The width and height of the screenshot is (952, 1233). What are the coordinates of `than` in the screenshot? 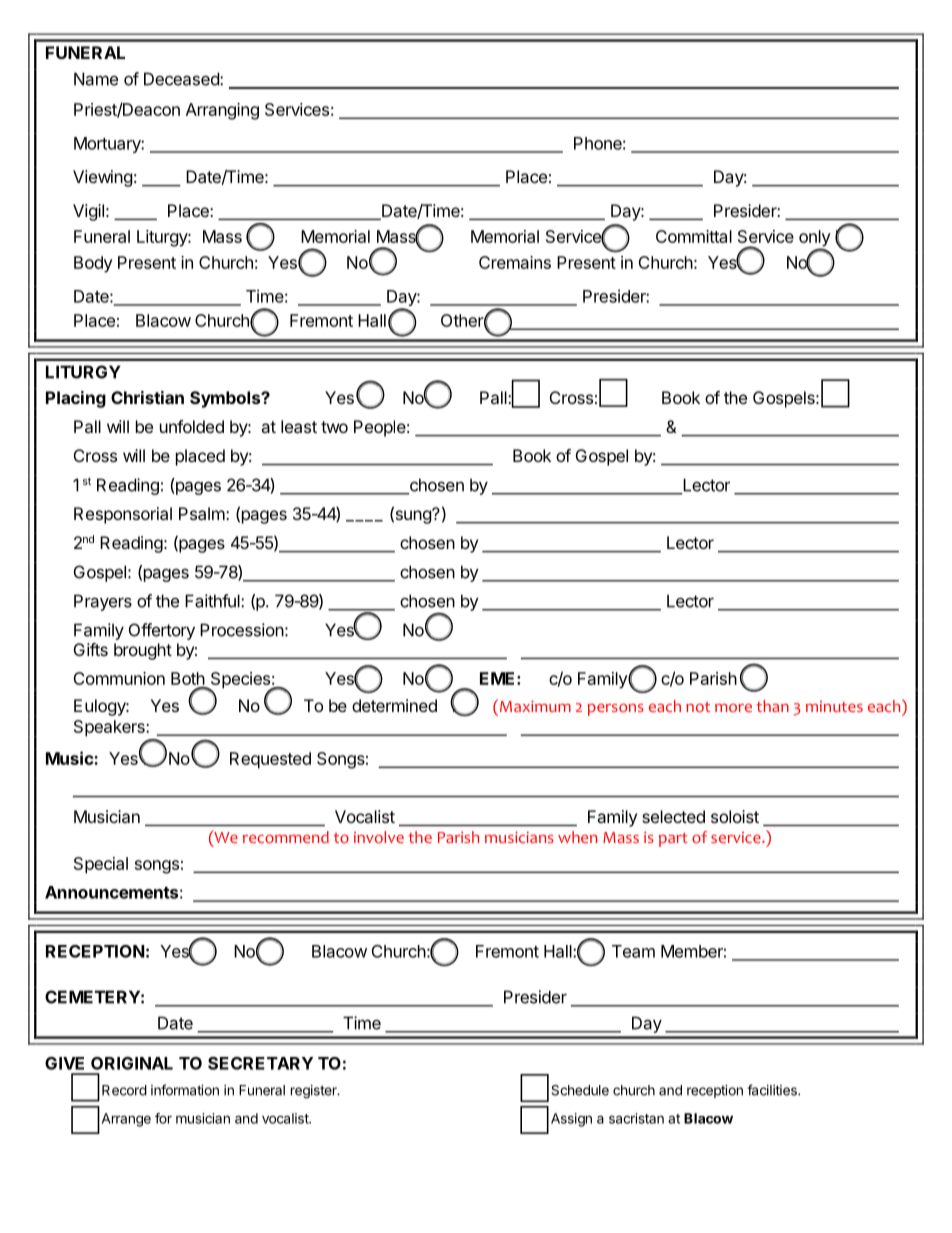 It's located at (772, 706).
